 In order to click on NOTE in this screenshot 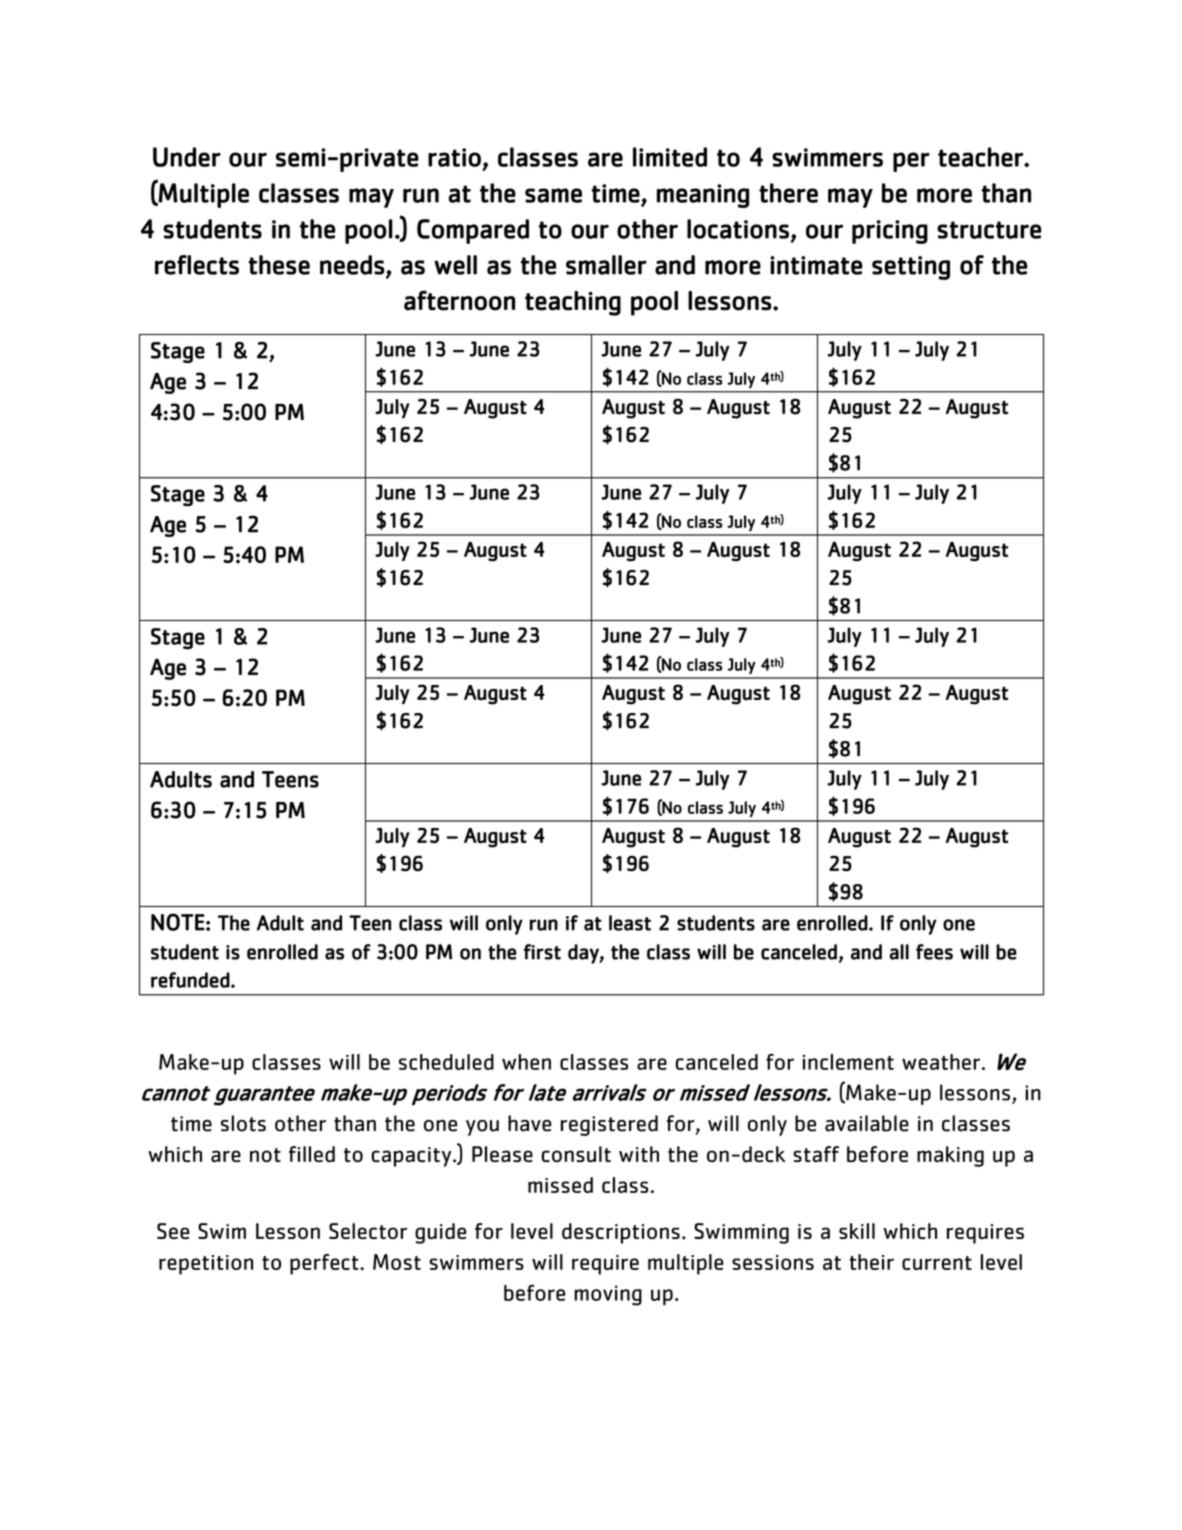, I will do `click(178, 922)`.
